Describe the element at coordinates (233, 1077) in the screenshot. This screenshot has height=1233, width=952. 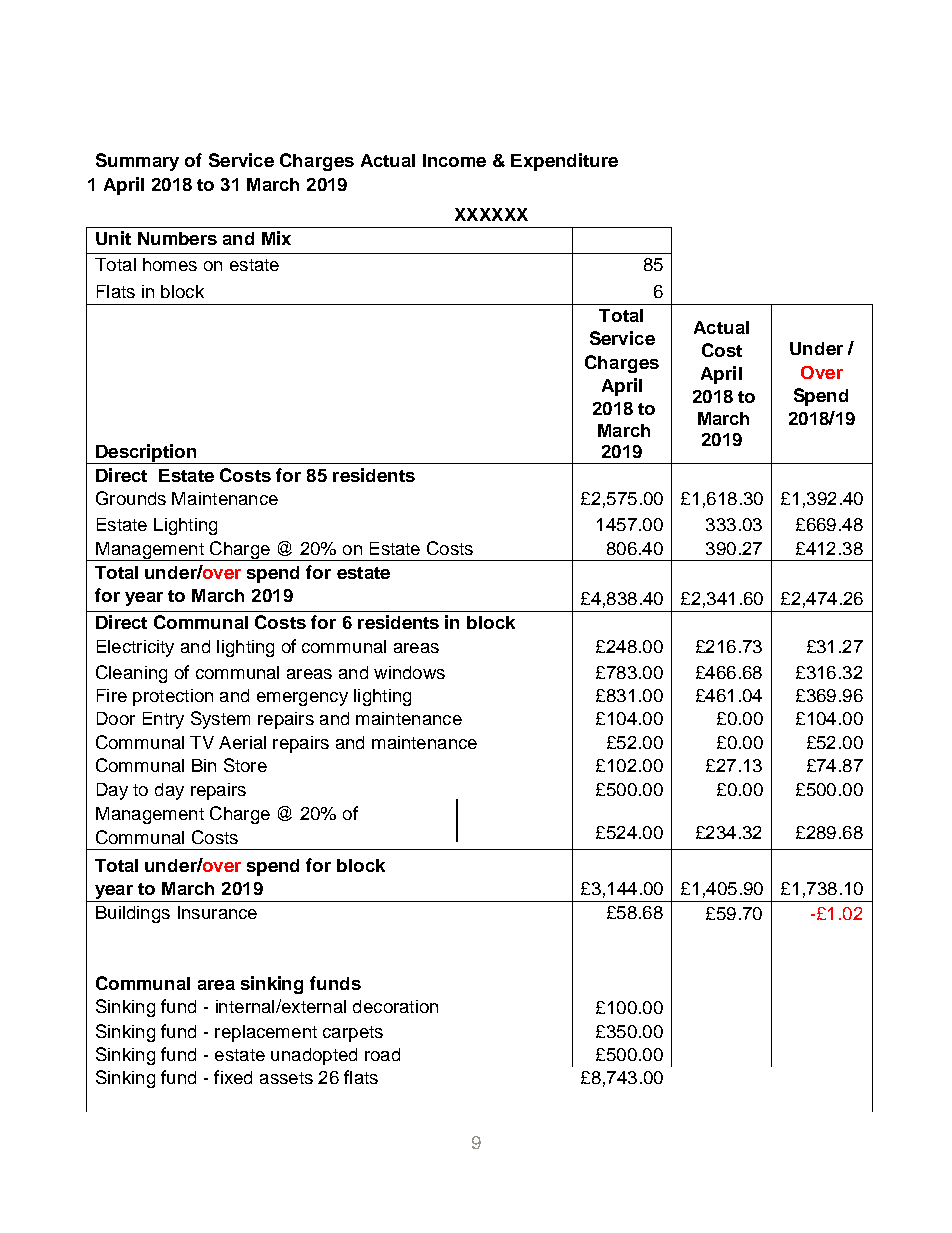
I see `fixed` at that location.
